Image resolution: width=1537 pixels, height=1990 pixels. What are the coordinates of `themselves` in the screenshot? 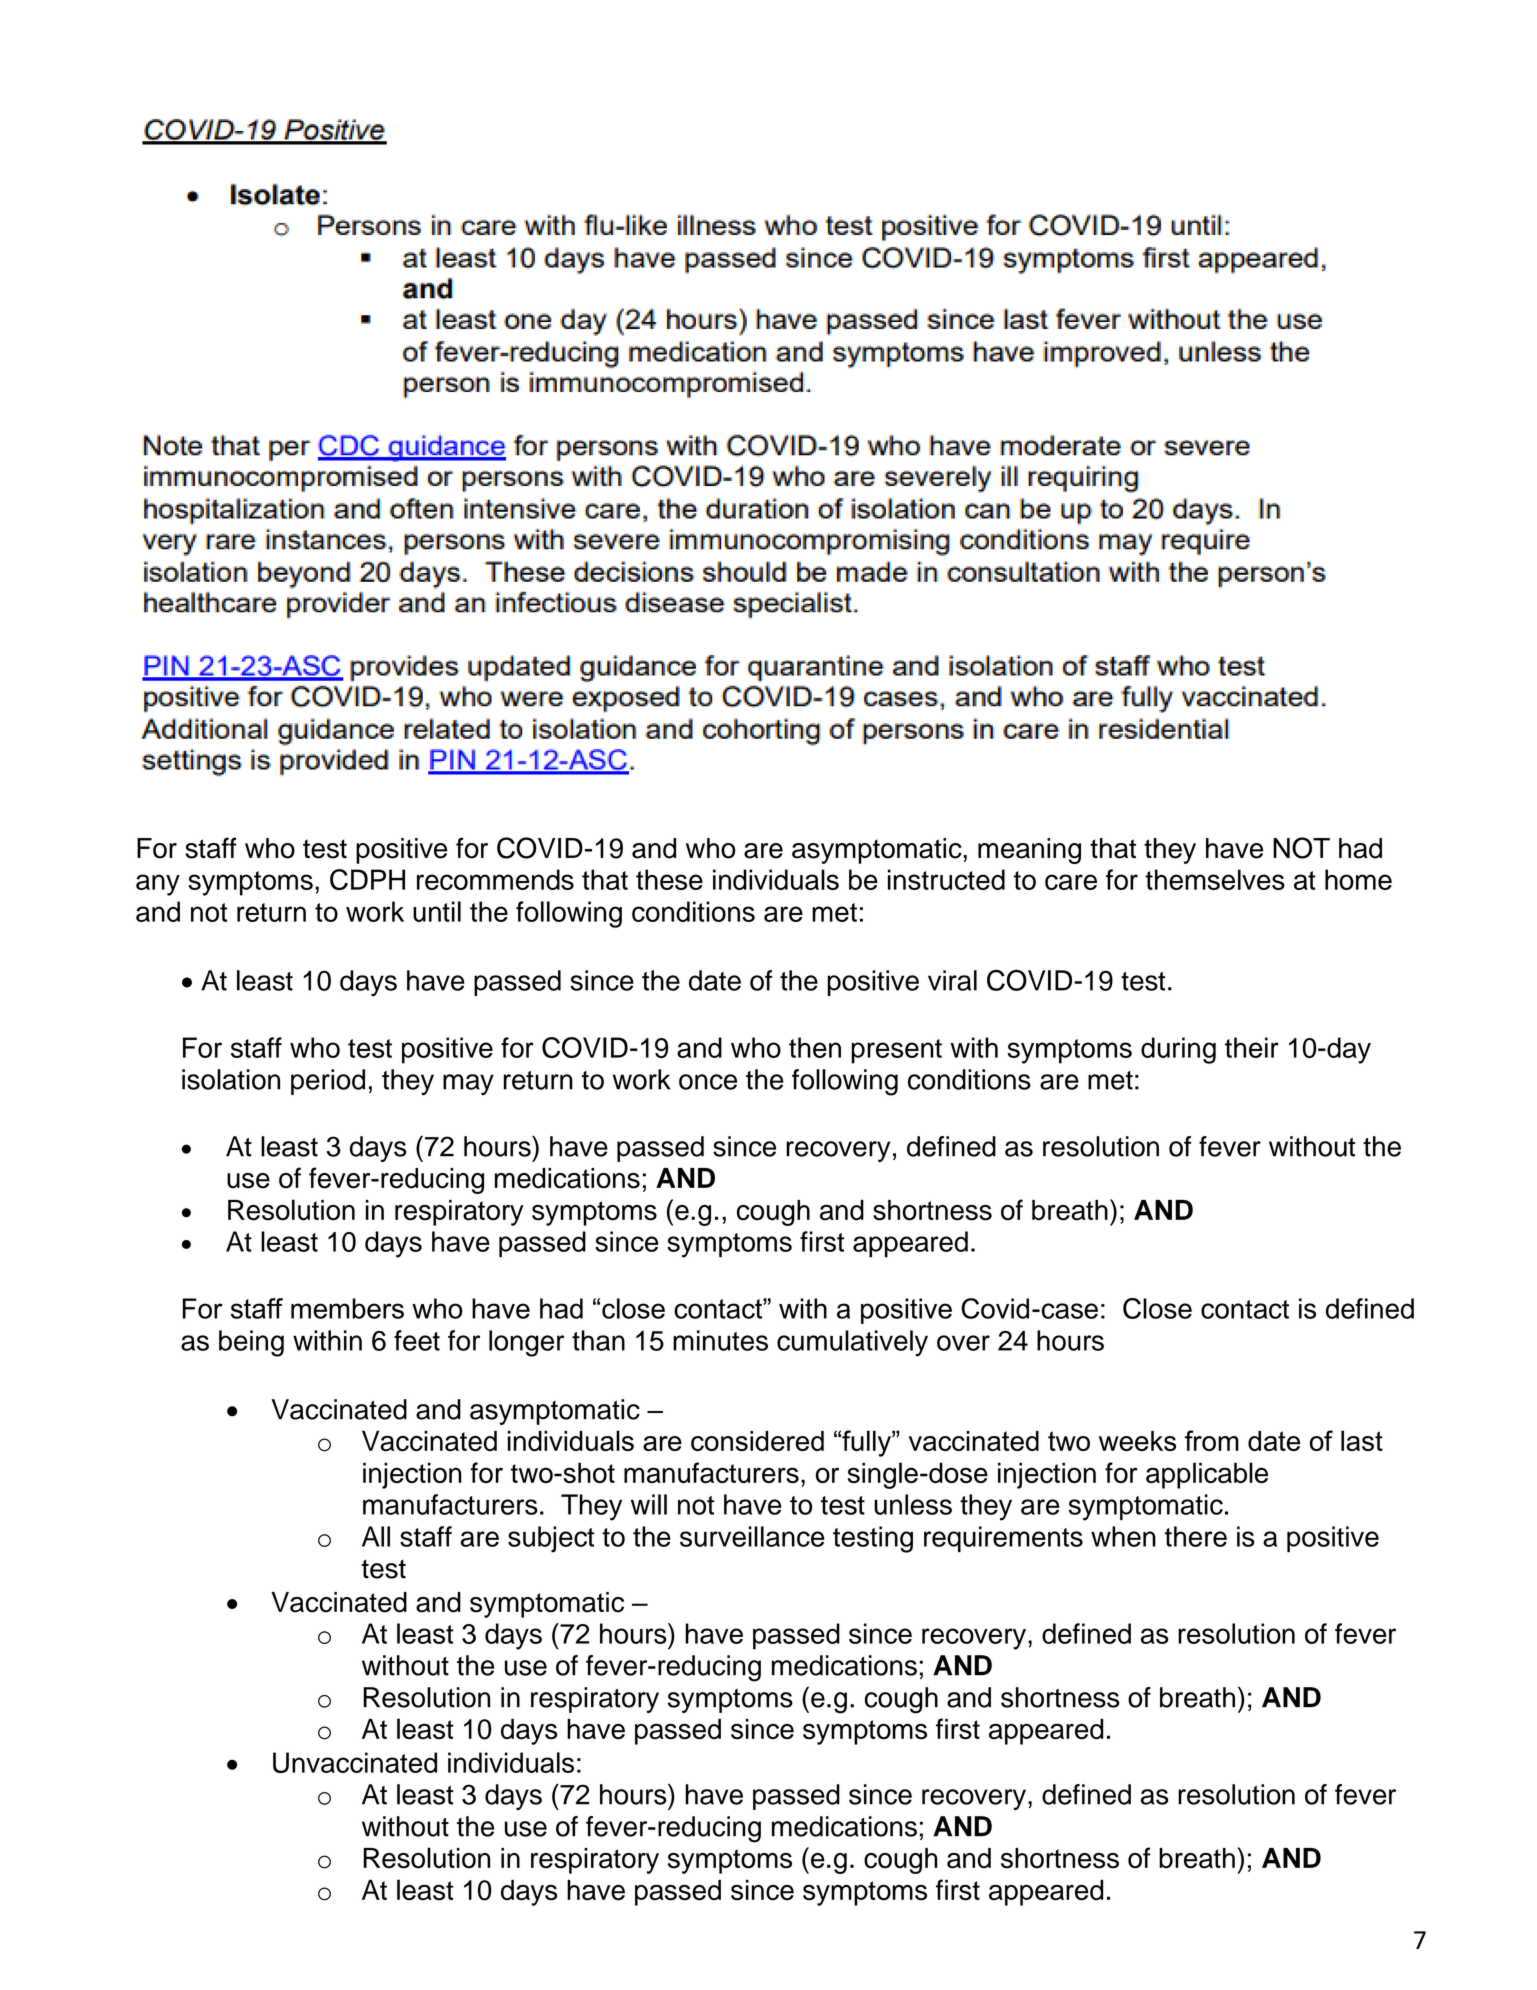 It's located at (1215, 879).
